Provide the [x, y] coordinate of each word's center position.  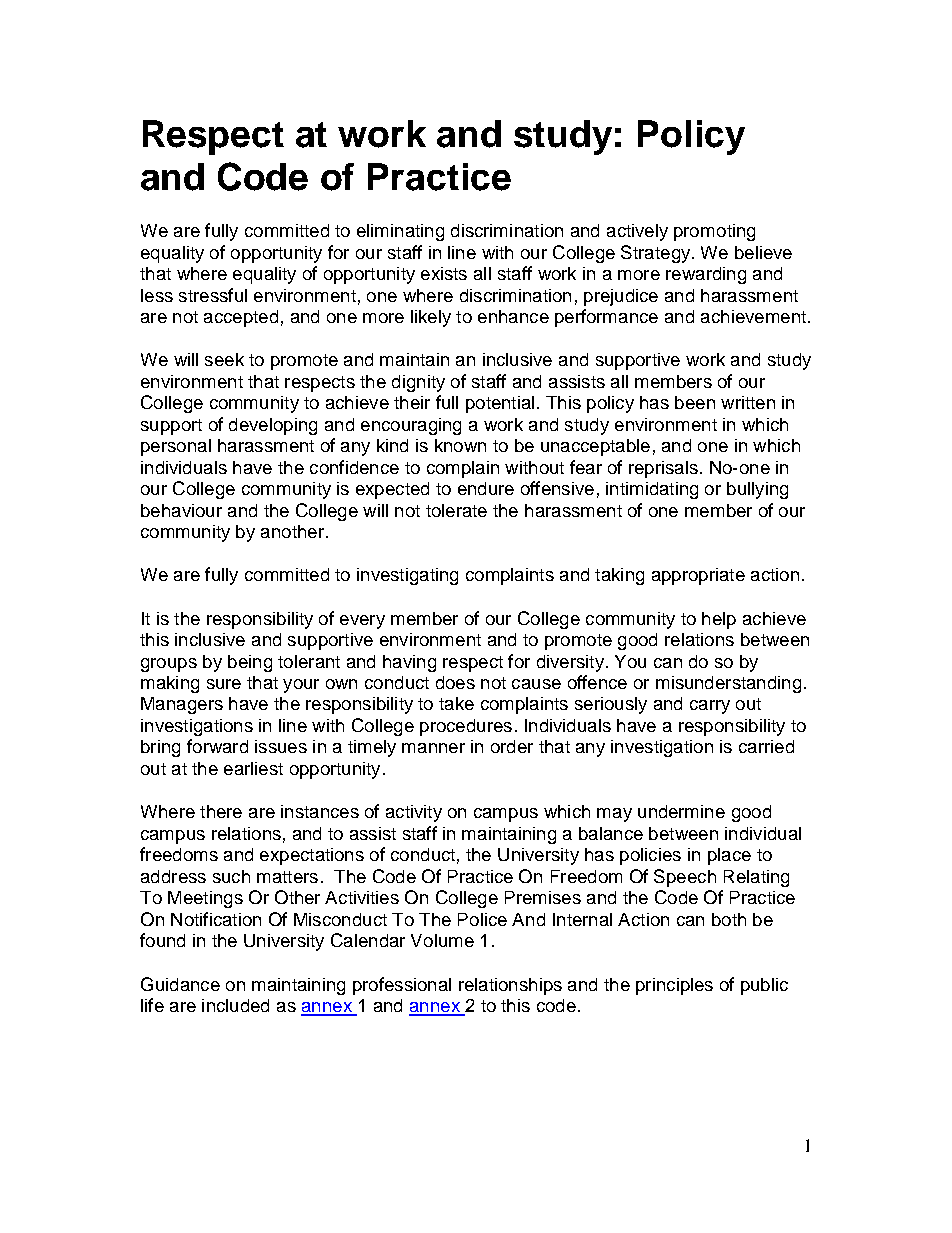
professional [402, 986]
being [250, 663]
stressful [213, 295]
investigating [407, 576]
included [235, 1005]
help [719, 620]
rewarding [706, 275]
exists [444, 273]
